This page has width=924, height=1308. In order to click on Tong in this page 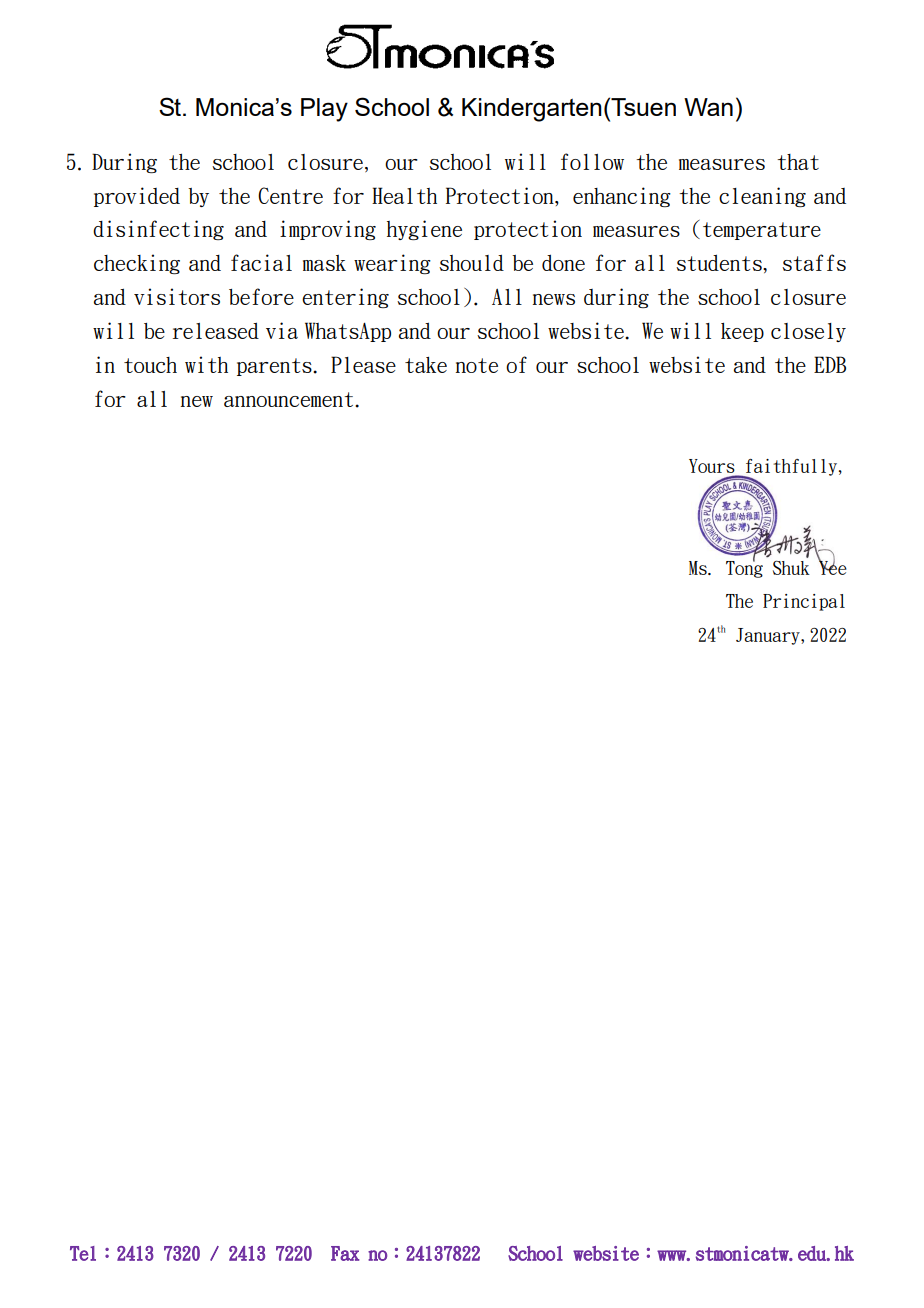, I will do `click(744, 568)`.
